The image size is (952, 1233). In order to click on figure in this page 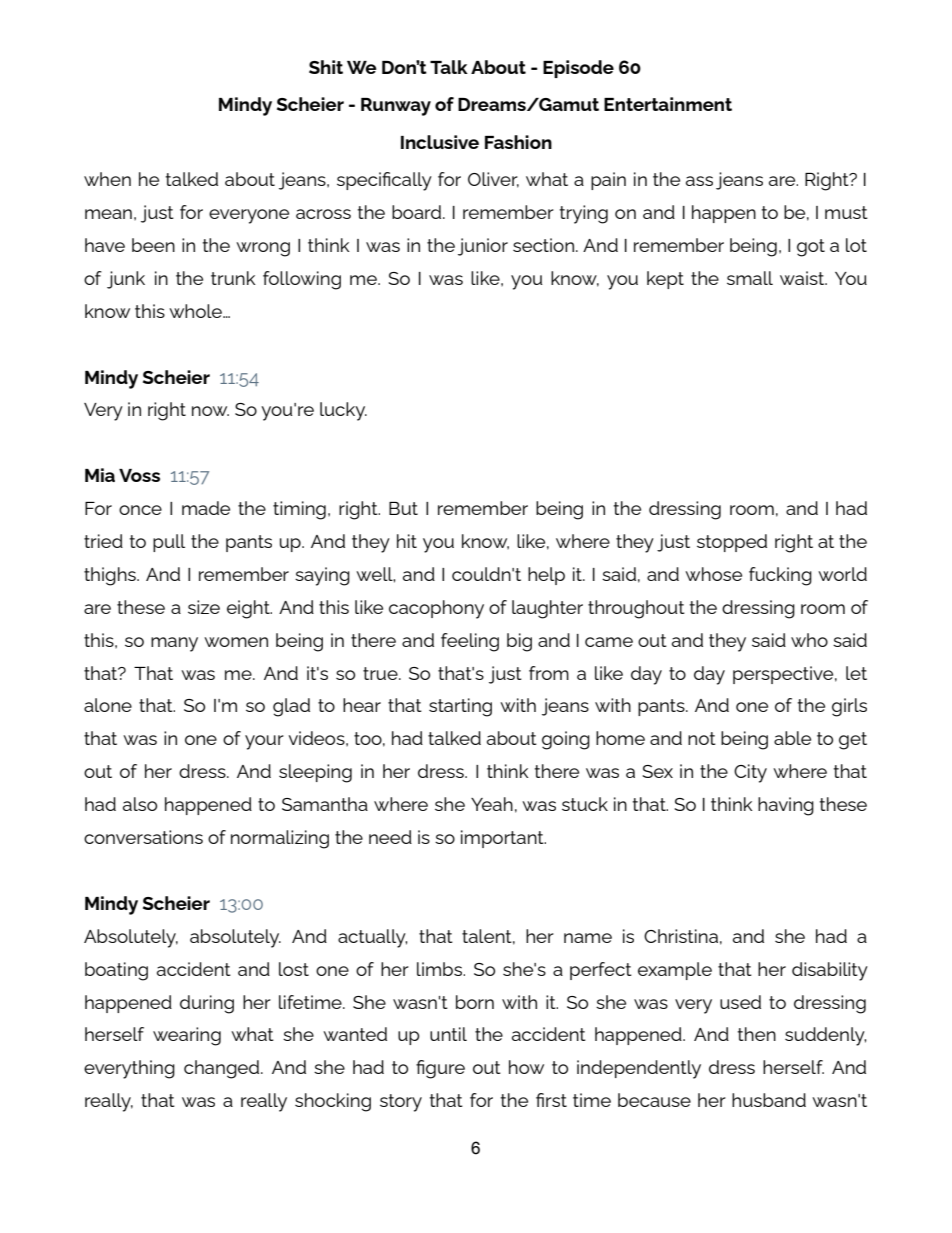, I will do `click(440, 1069)`.
